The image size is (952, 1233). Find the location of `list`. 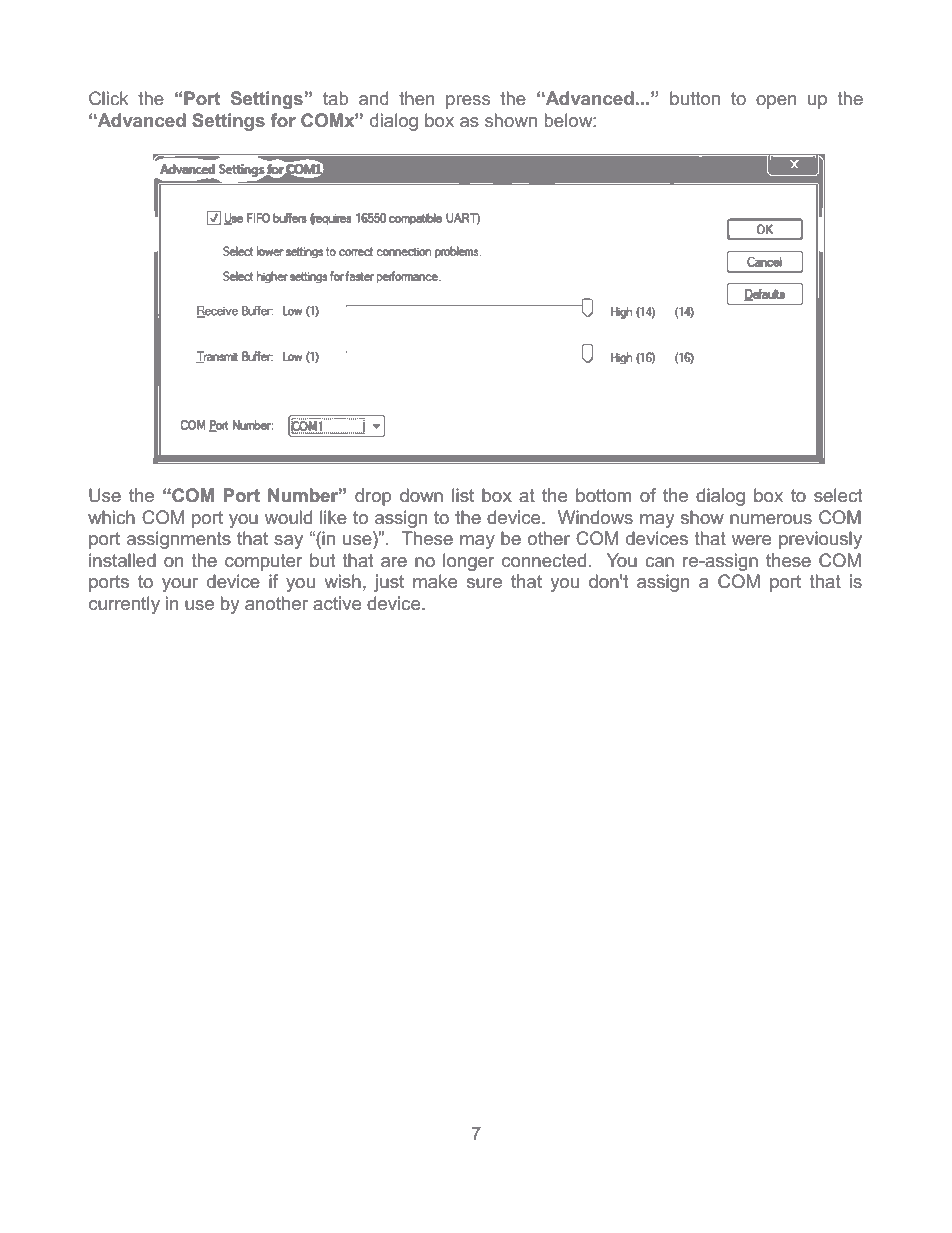

list is located at coordinates (463, 495).
